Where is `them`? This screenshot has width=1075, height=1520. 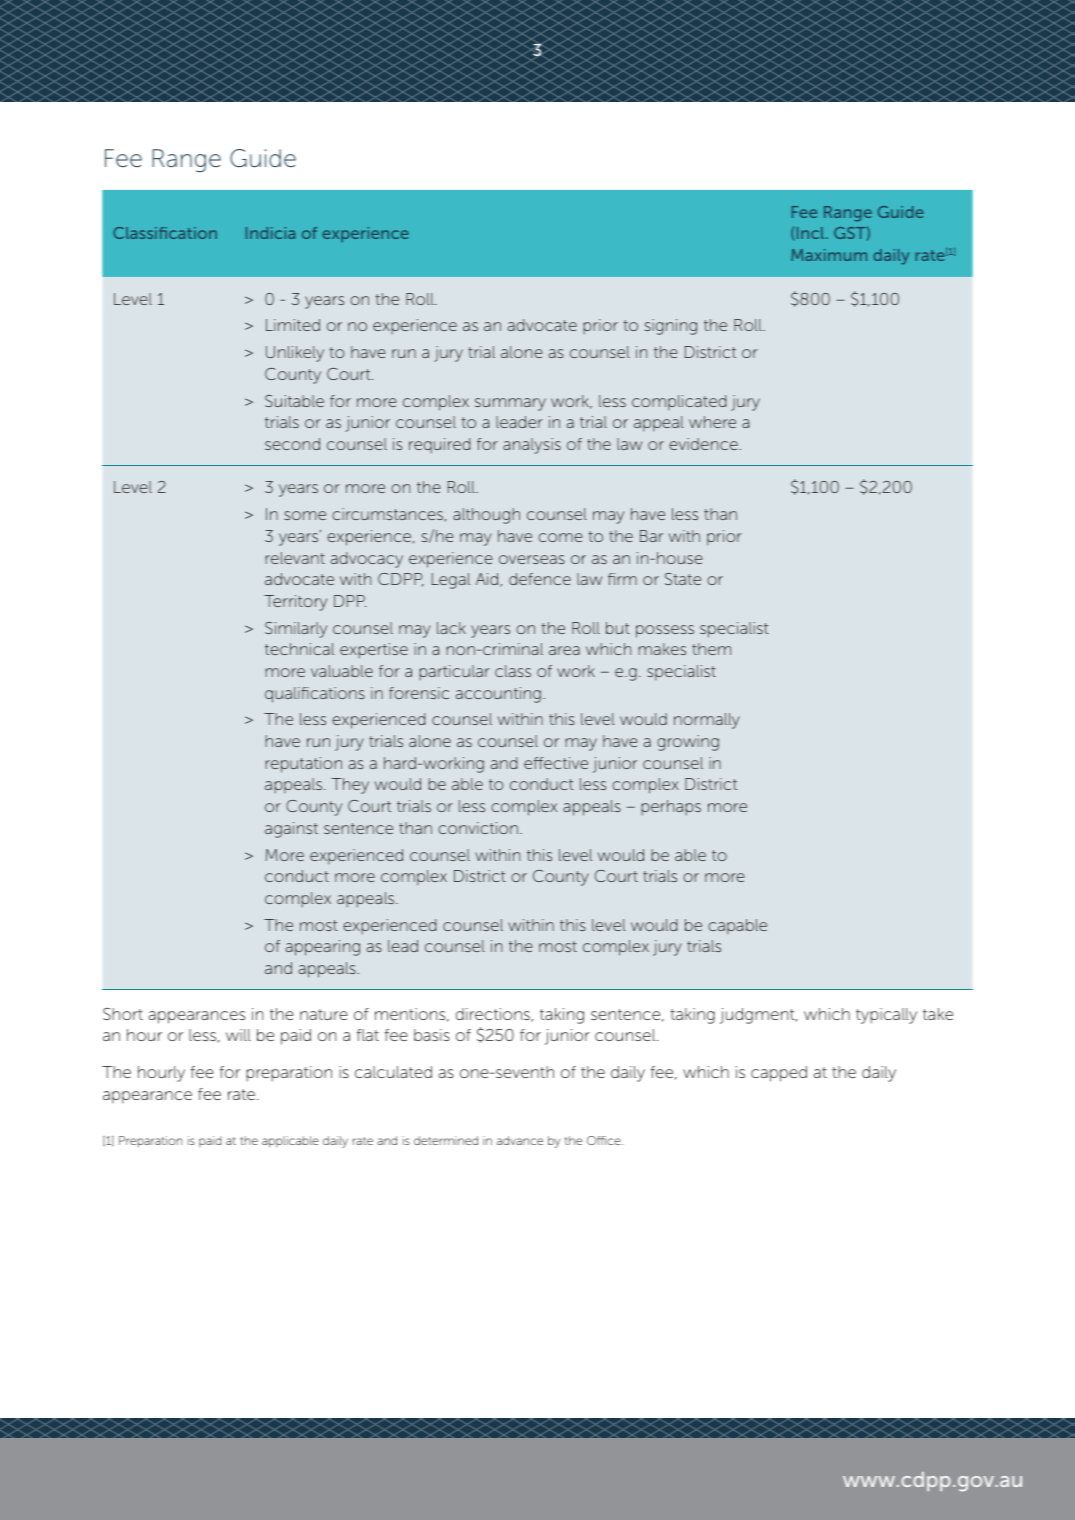
them is located at coordinates (711, 649).
